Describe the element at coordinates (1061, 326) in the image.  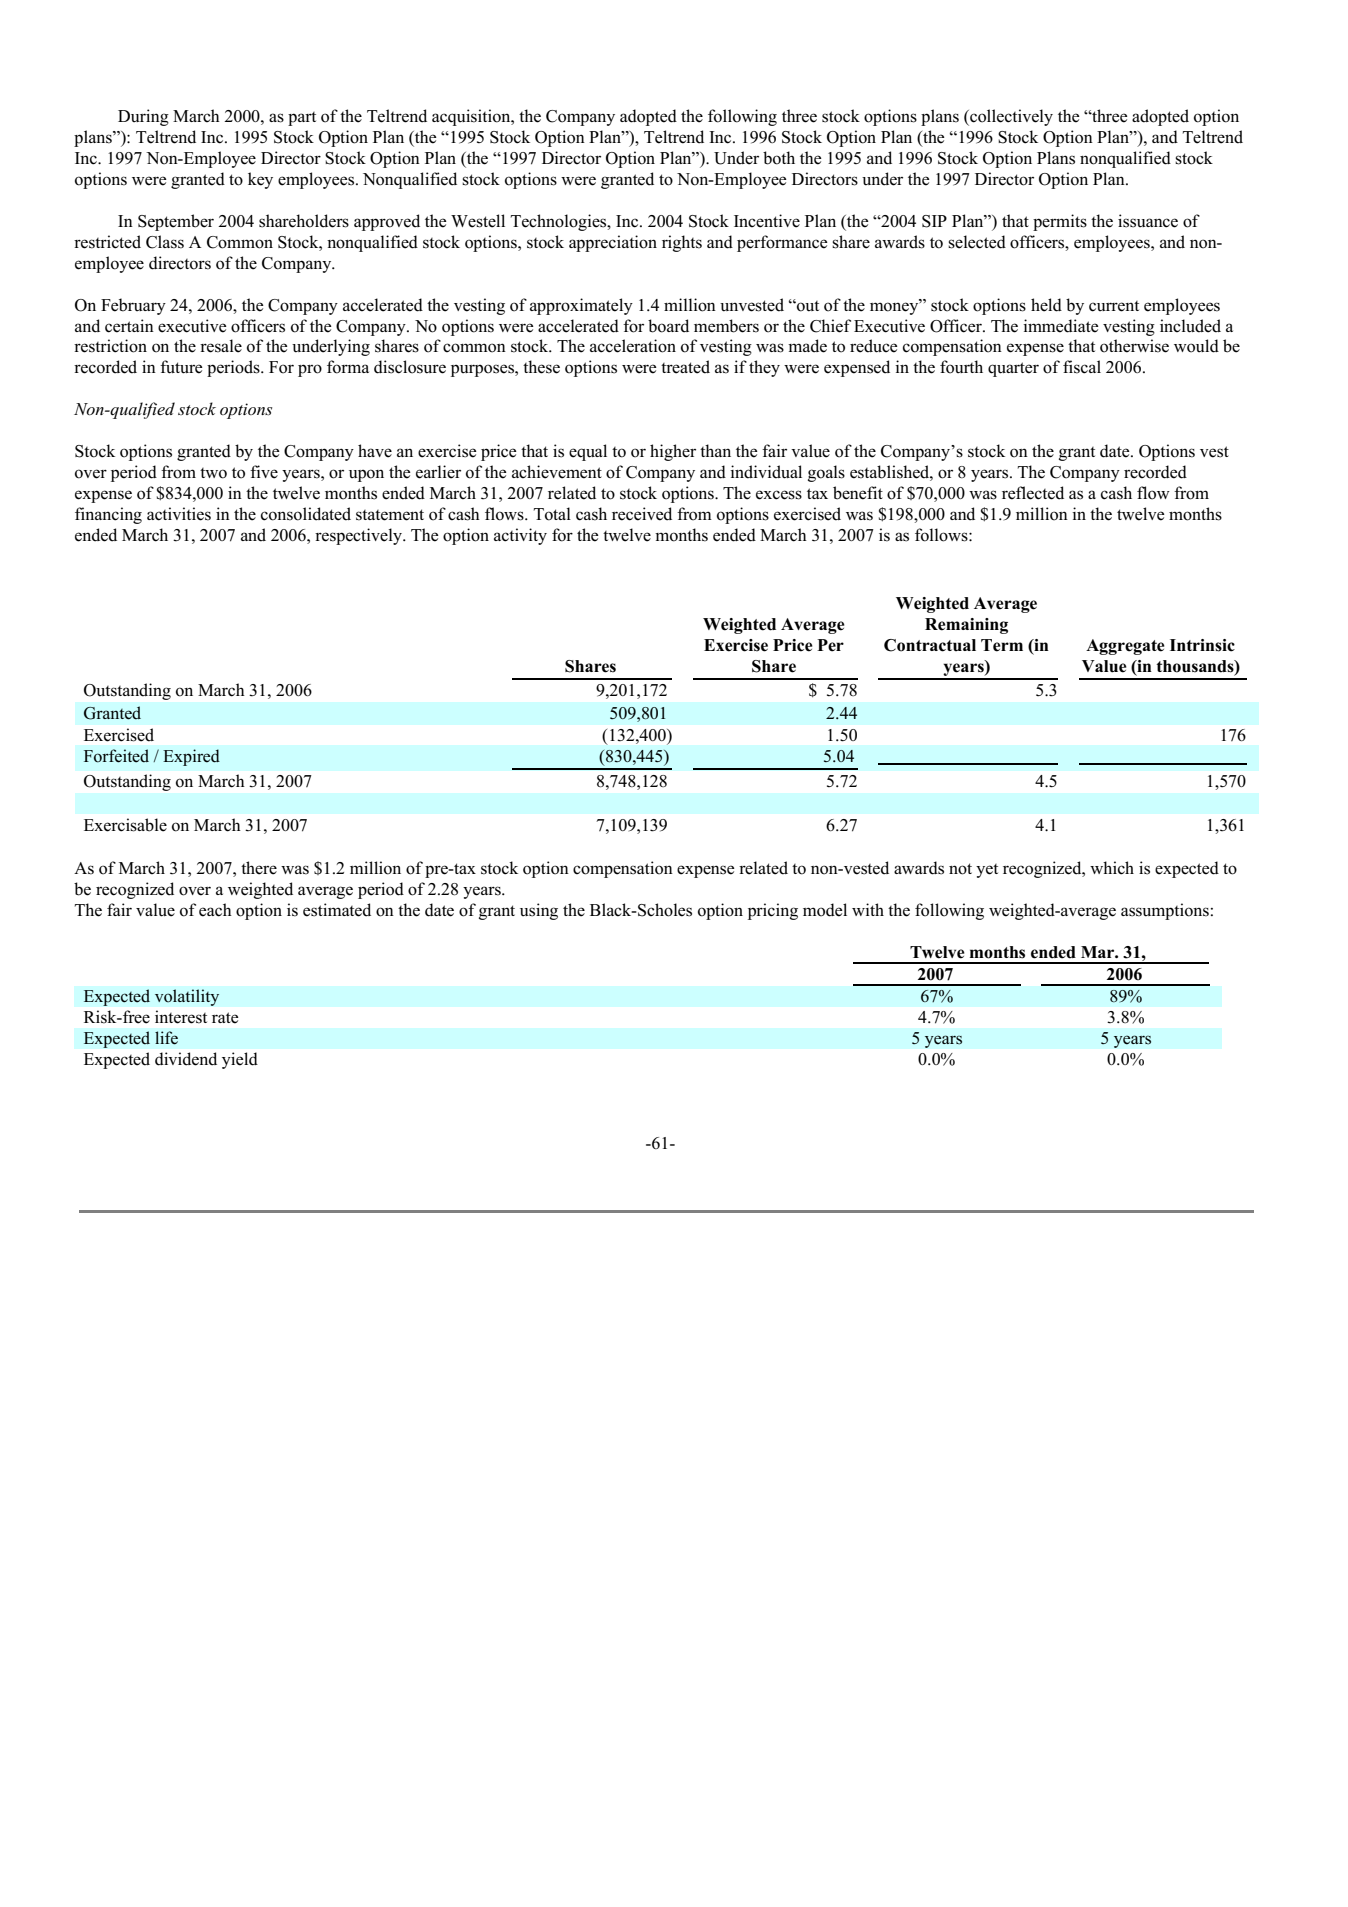
I see `immediate` at that location.
